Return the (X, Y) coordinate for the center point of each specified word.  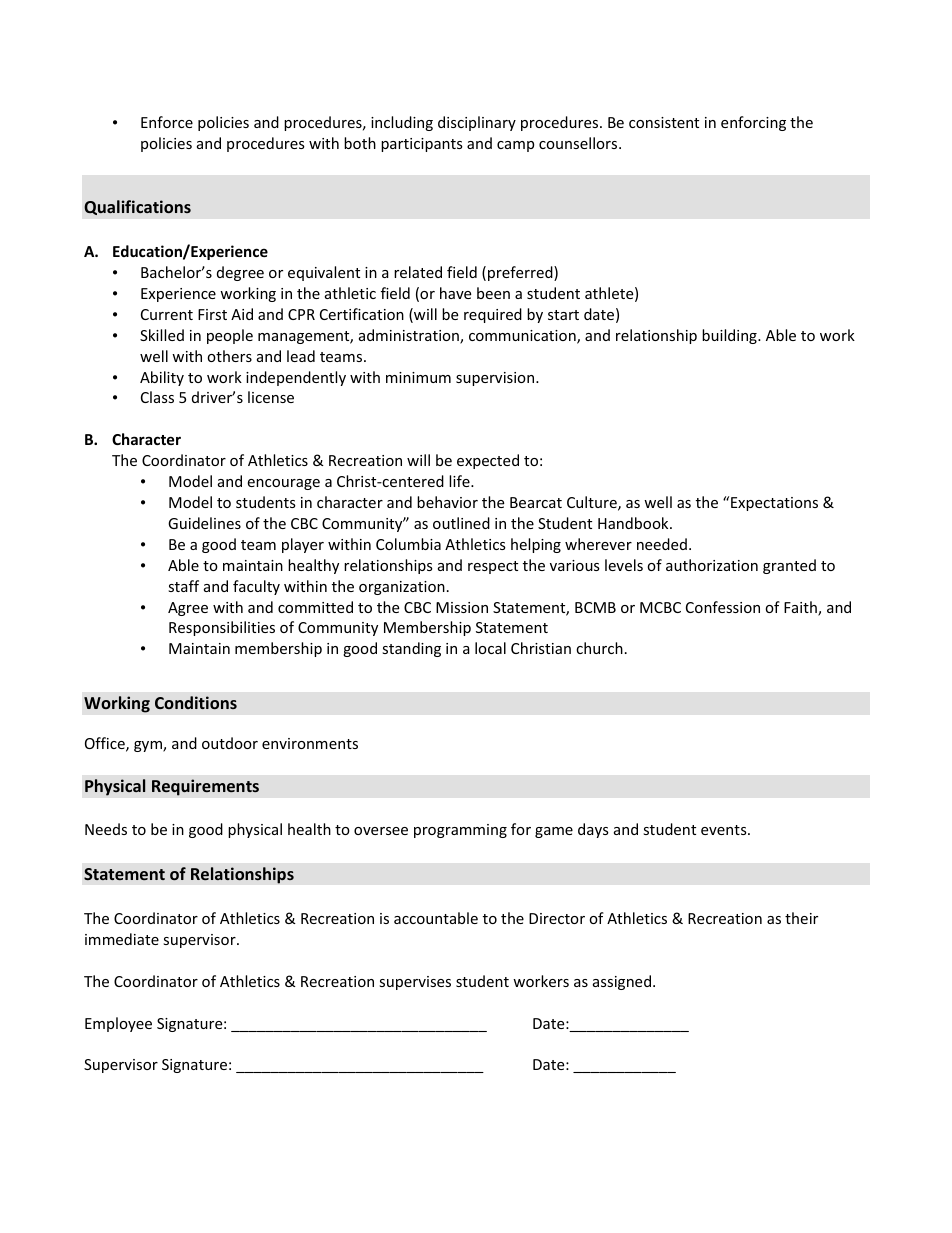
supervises (415, 983)
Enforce (167, 122)
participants (422, 145)
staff (183, 586)
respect (493, 567)
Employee (118, 1024)
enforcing (753, 123)
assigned (622, 982)
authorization (712, 565)
